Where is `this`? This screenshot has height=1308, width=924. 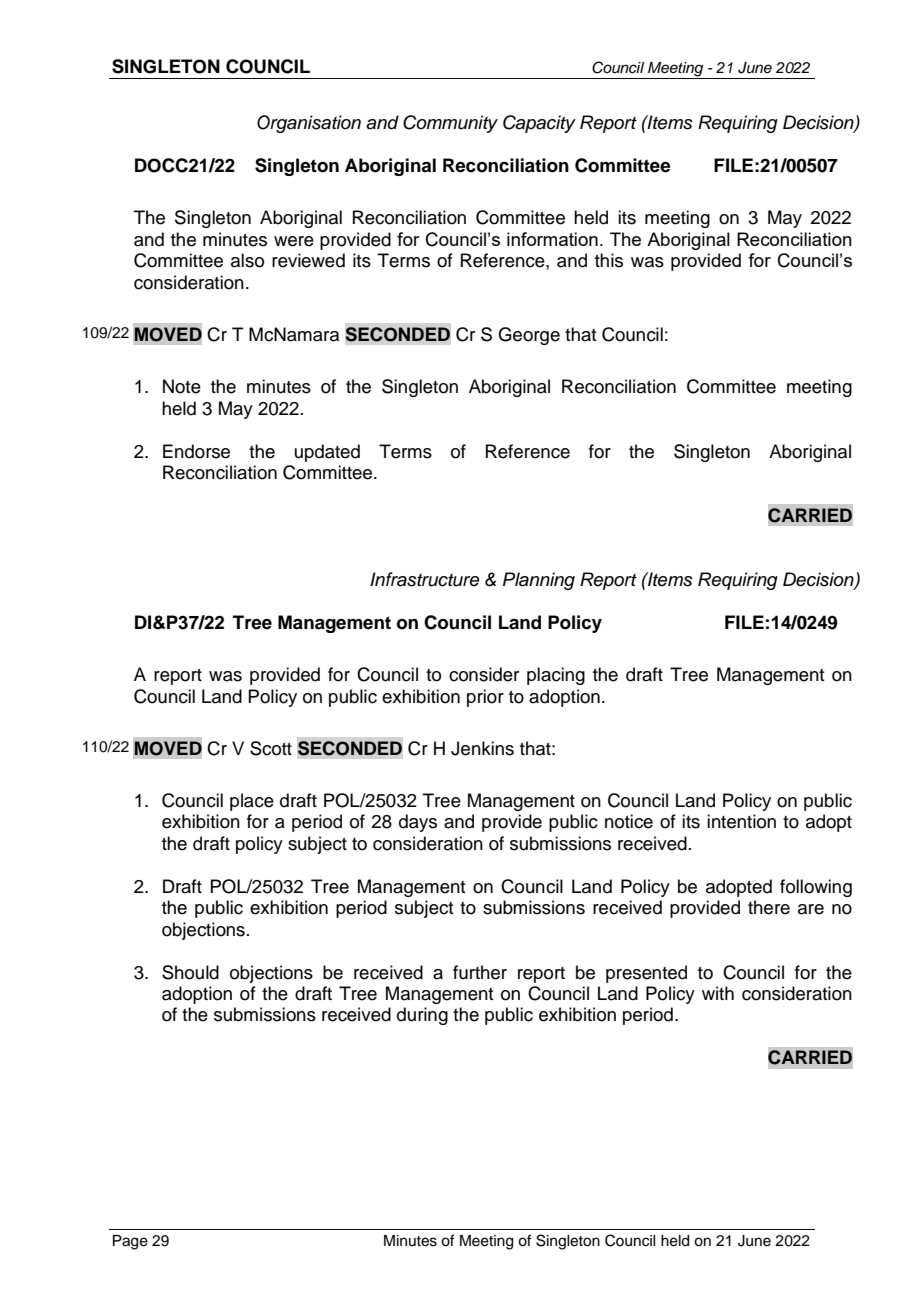
this is located at coordinates (609, 260).
